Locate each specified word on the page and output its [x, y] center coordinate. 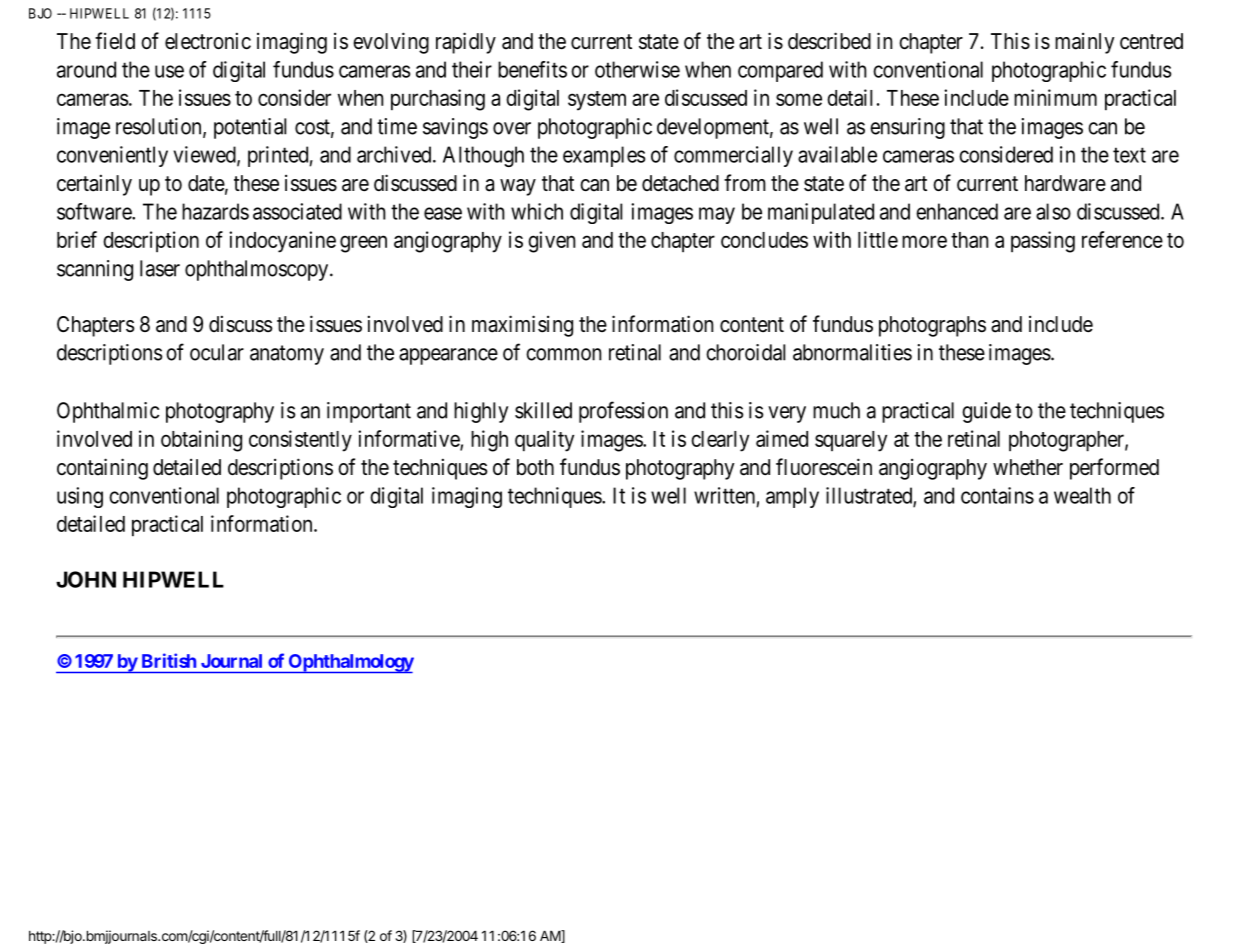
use [169, 71]
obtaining [201, 441]
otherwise [637, 69]
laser [160, 268]
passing [1043, 242]
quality [544, 441]
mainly [1085, 43]
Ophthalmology [350, 663]
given [551, 242]
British [169, 660]
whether [1028, 467]
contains [997, 495]
